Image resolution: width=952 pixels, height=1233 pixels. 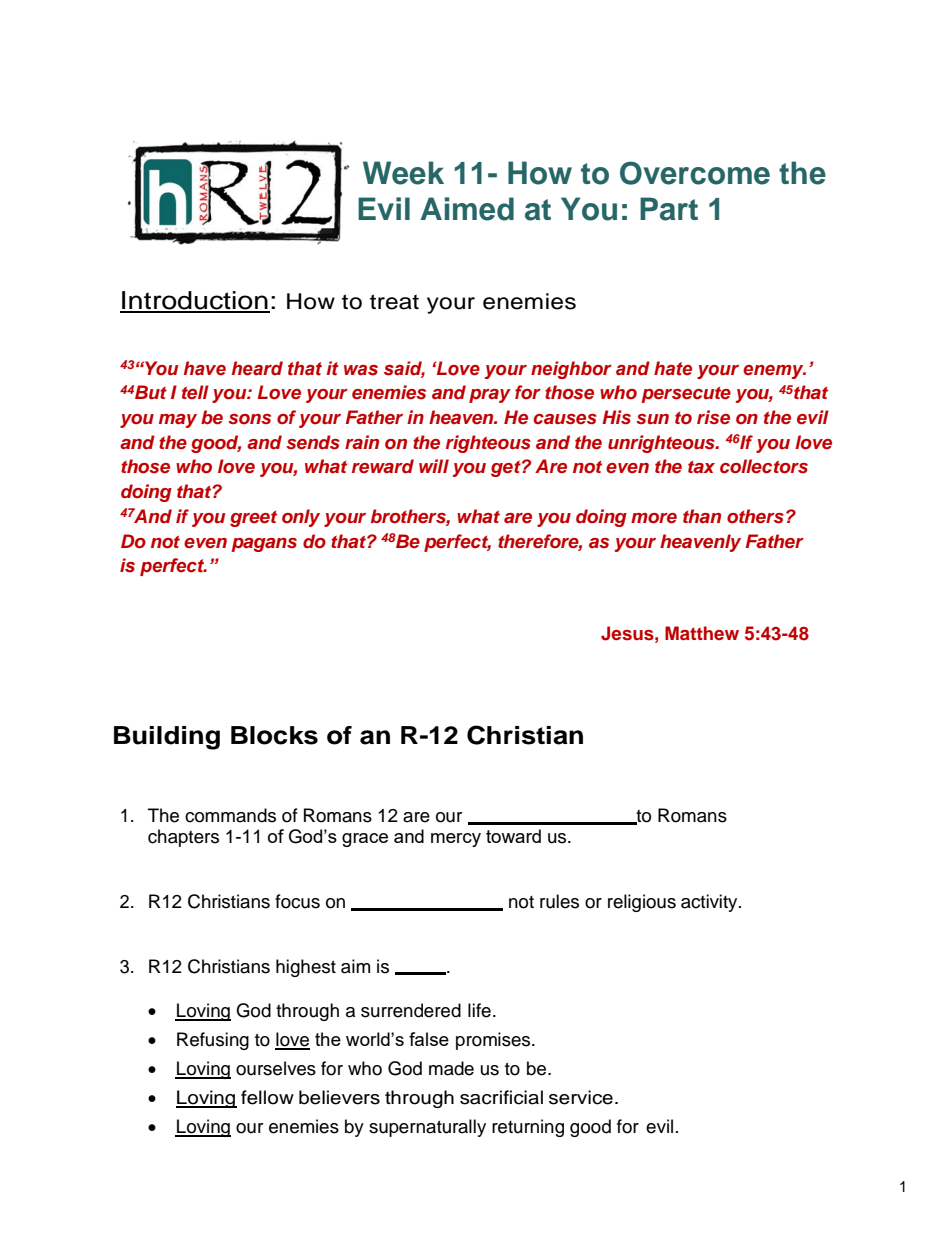 What do you see at coordinates (490, 396) in the screenshot?
I see `pray` at bounding box center [490, 396].
